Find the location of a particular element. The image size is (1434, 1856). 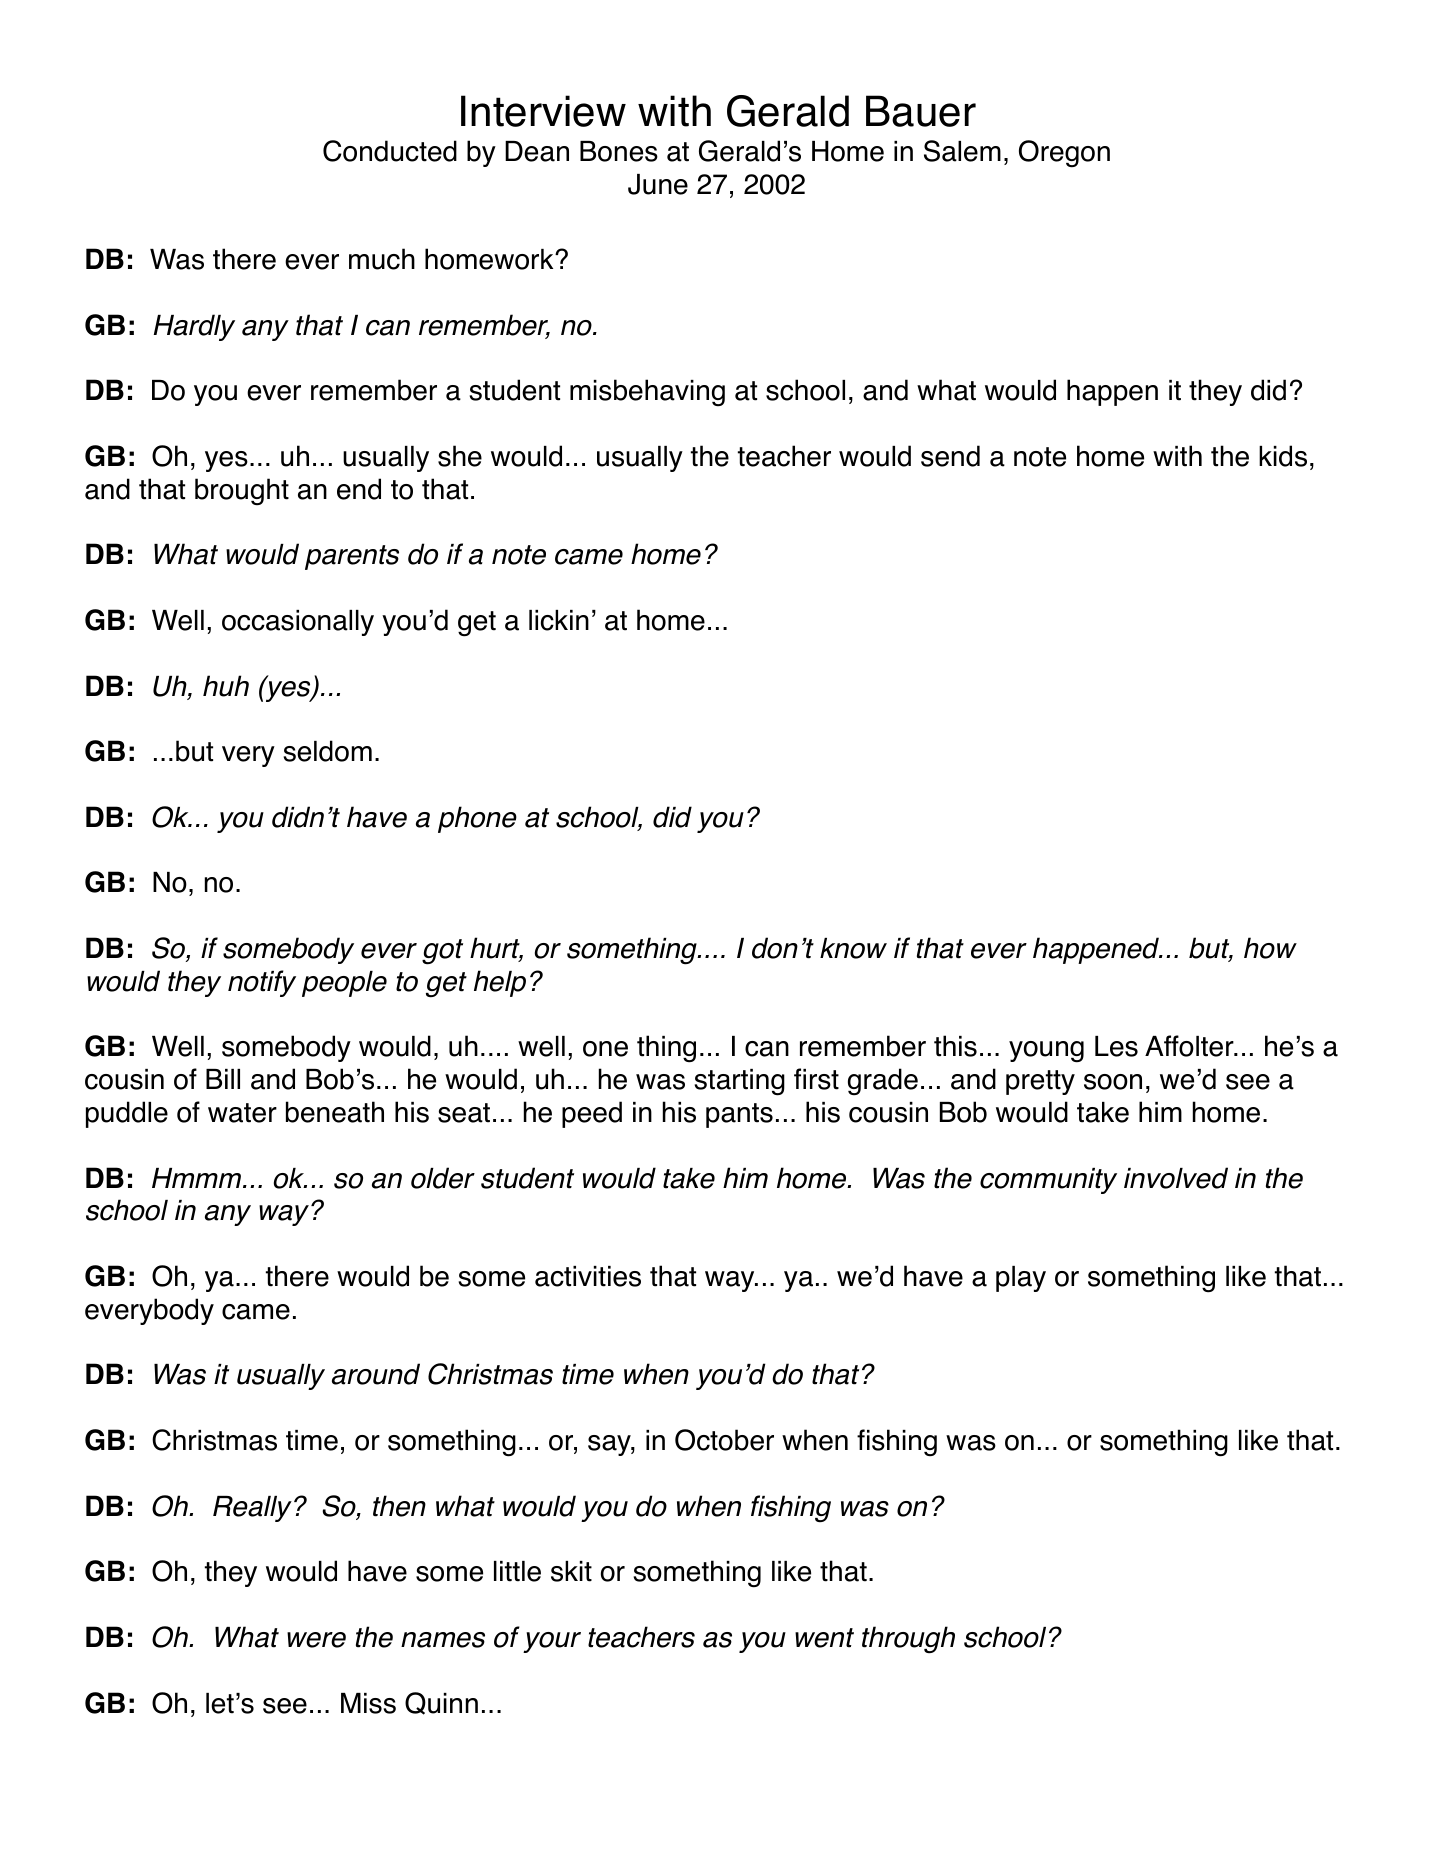

around is located at coordinates (376, 1374).
